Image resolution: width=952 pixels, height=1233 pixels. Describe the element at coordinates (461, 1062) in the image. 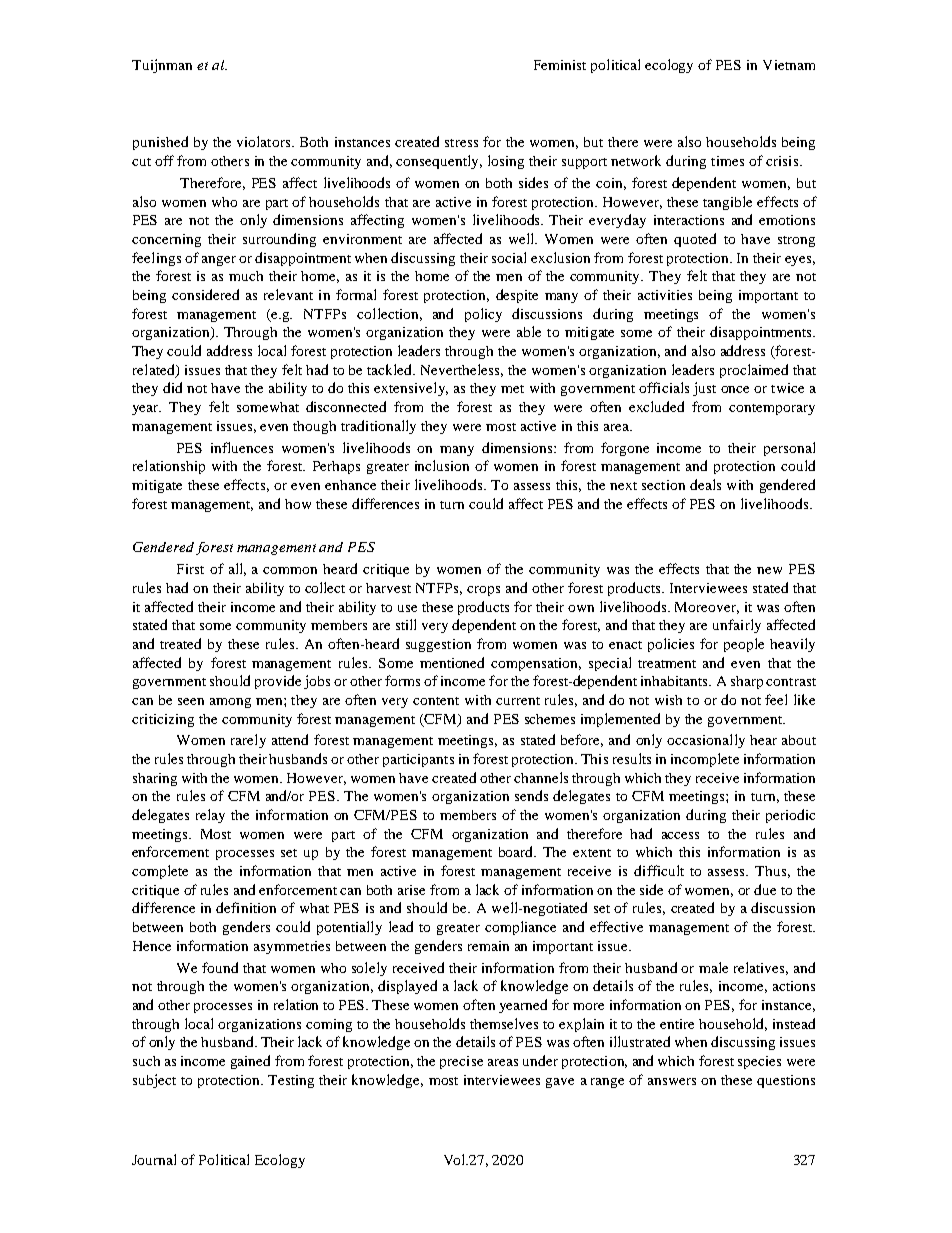

I see `precise` at that location.
